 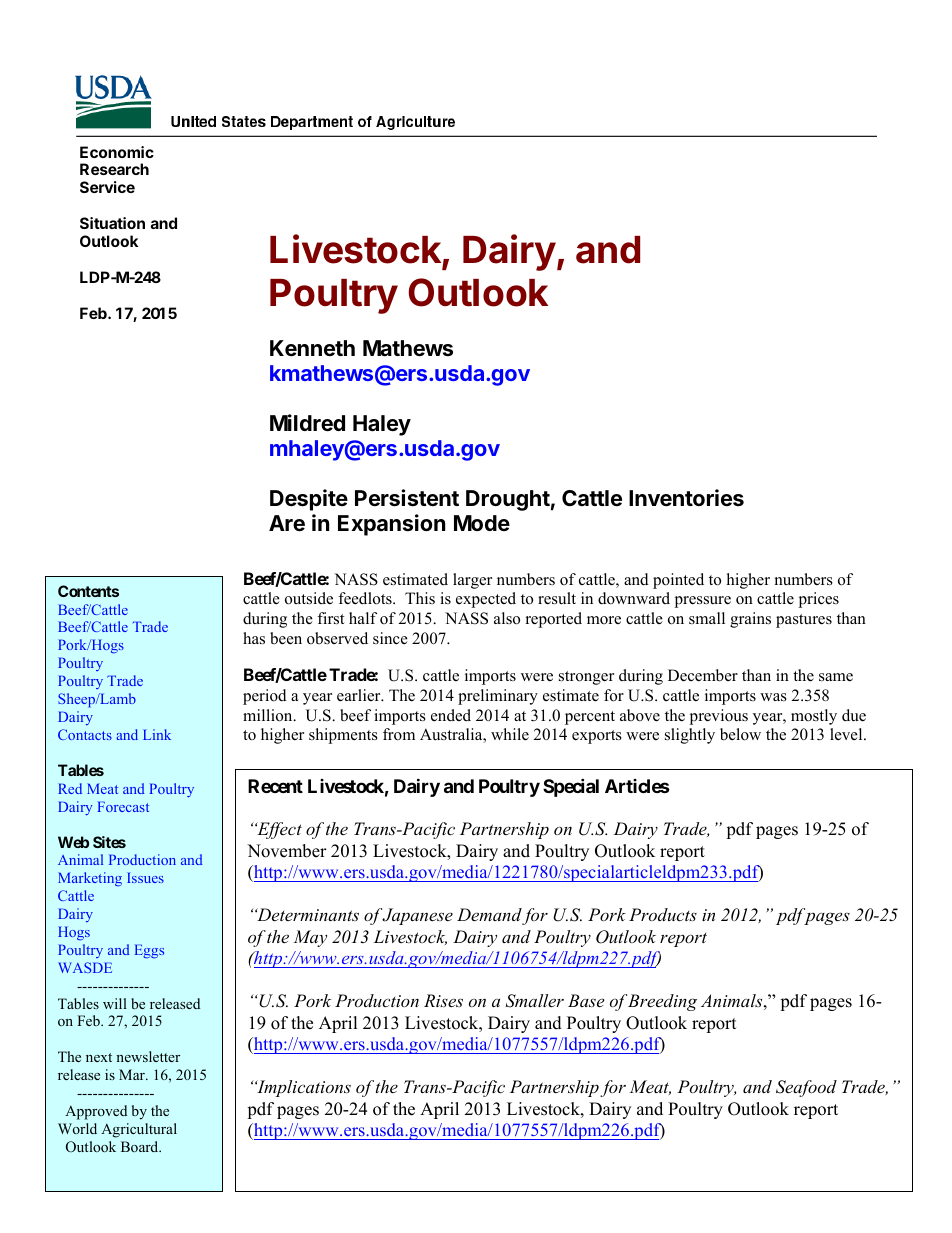 What do you see at coordinates (750, 620) in the document?
I see `grains` at bounding box center [750, 620].
